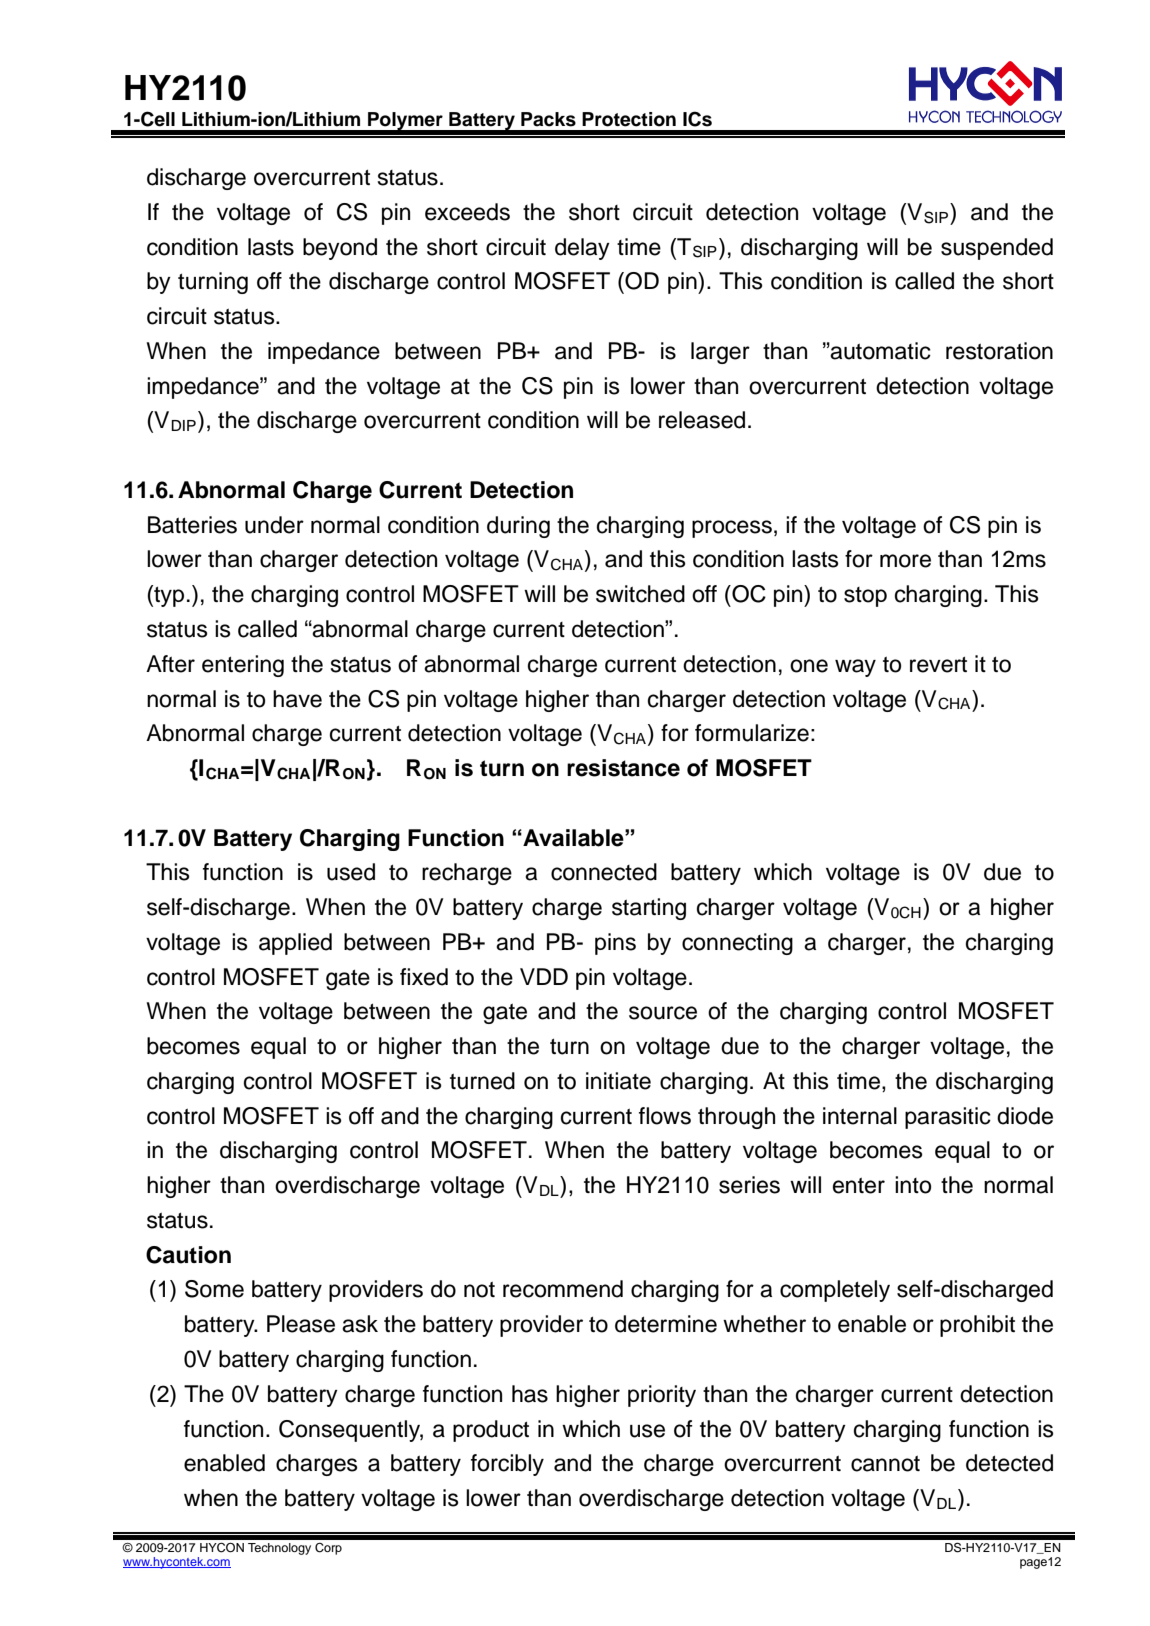 This screenshot has height=1626, width=1150. What do you see at coordinates (662, 1396) in the screenshot?
I see `priority` at bounding box center [662, 1396].
